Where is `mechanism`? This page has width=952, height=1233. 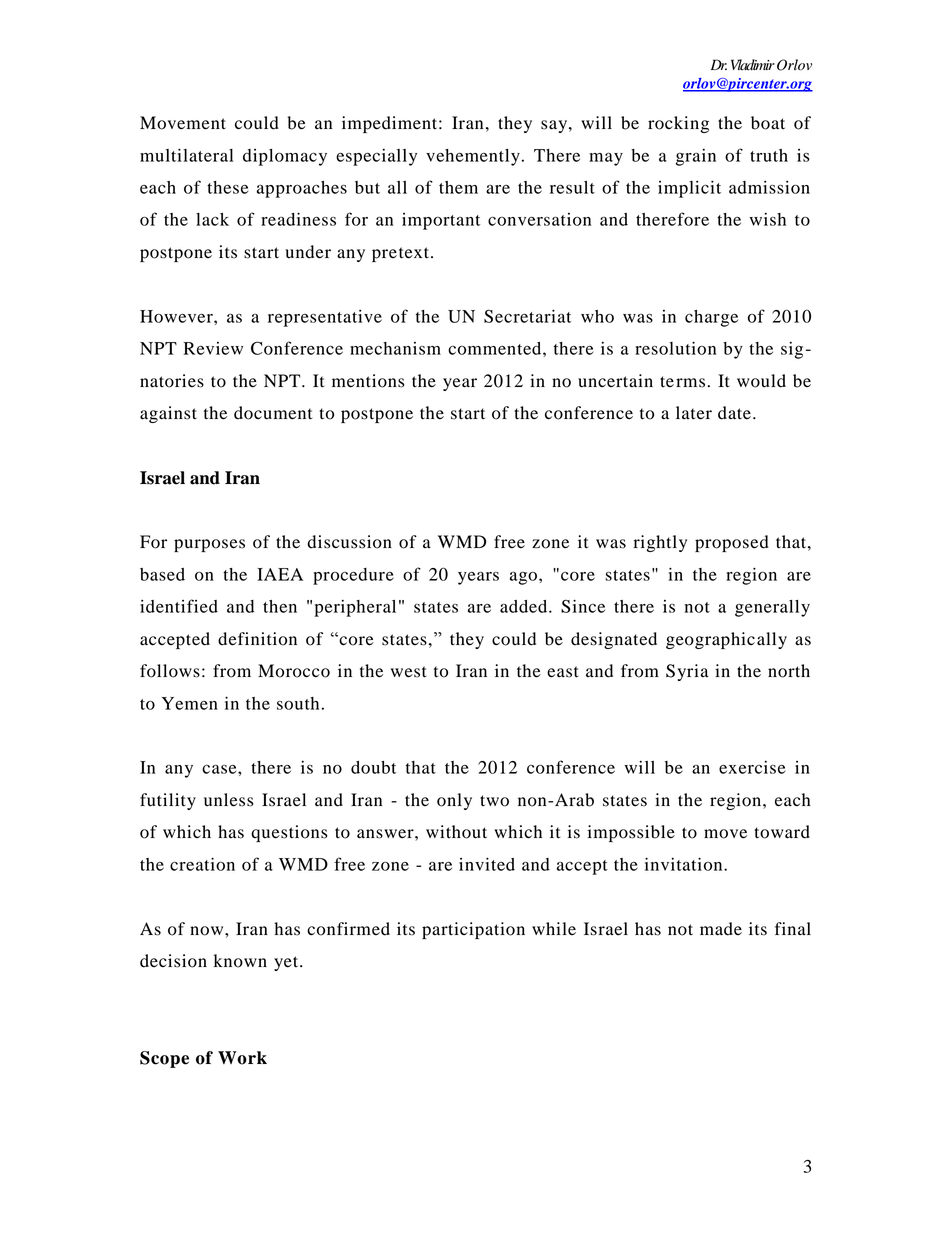 mechanism is located at coordinates (395, 348).
